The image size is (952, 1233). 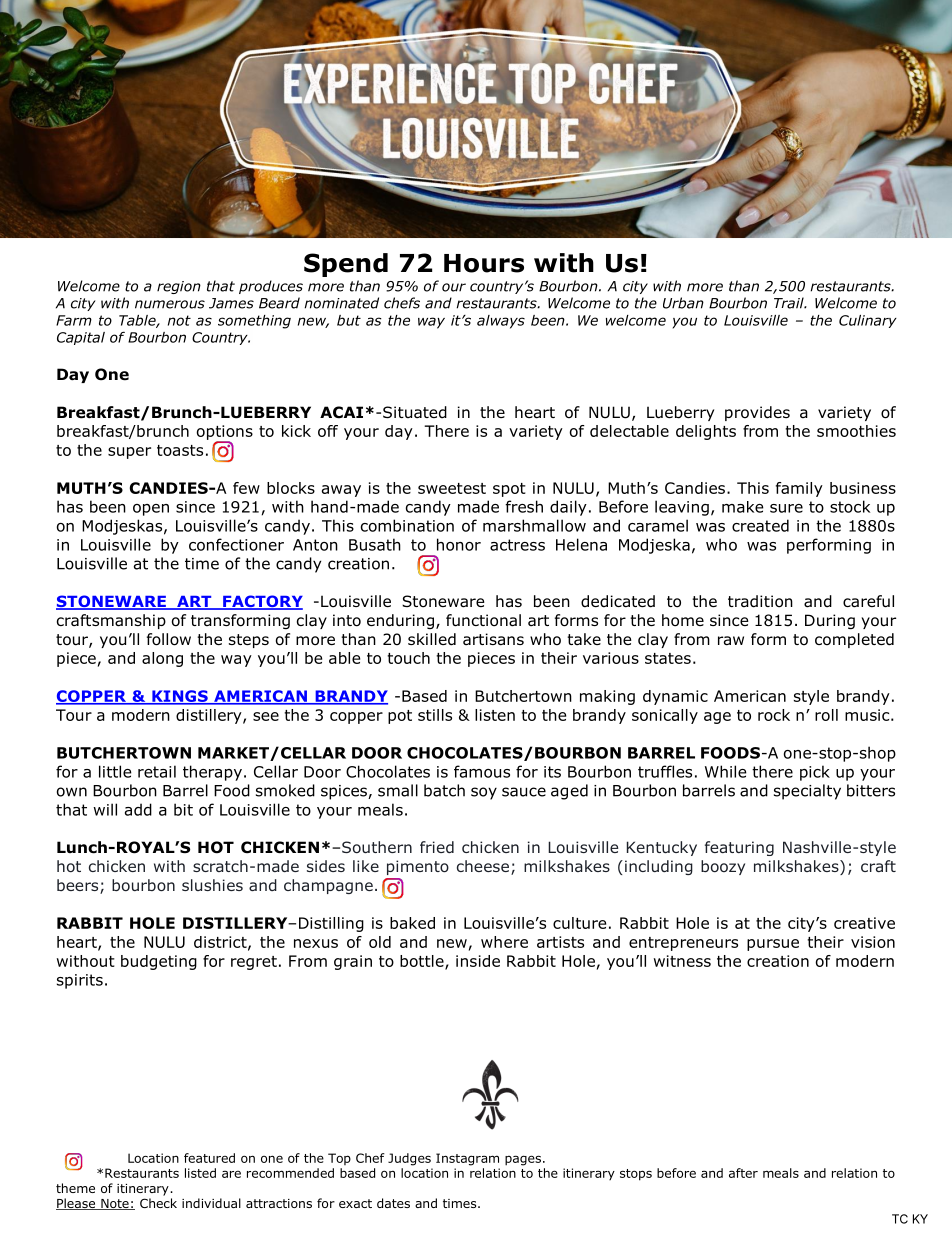 I want to click on fried, so click(x=437, y=847).
